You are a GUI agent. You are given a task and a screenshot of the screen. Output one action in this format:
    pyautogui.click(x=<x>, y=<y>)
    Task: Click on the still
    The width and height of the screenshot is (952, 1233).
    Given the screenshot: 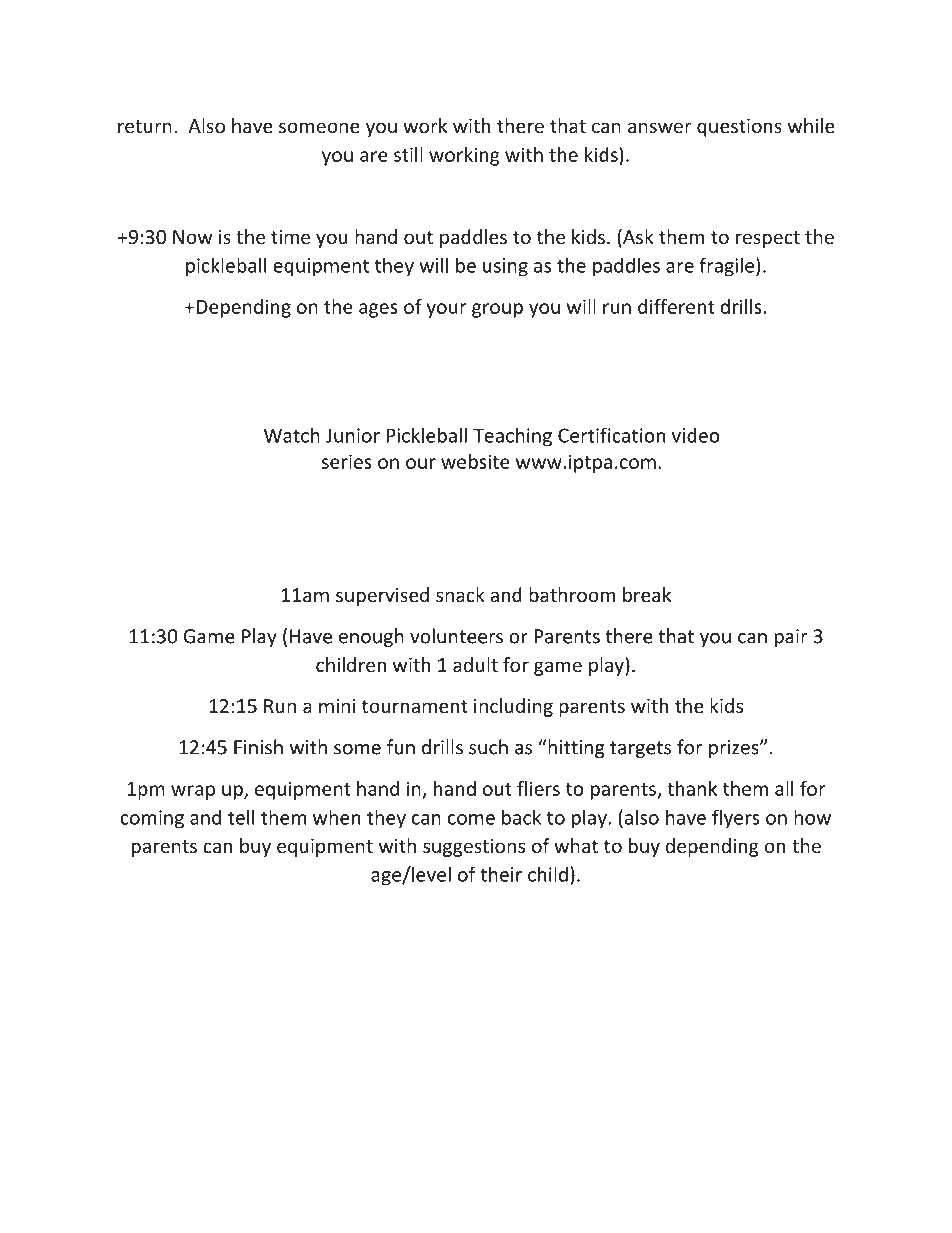 What is the action you would take?
    pyautogui.click(x=408, y=154)
